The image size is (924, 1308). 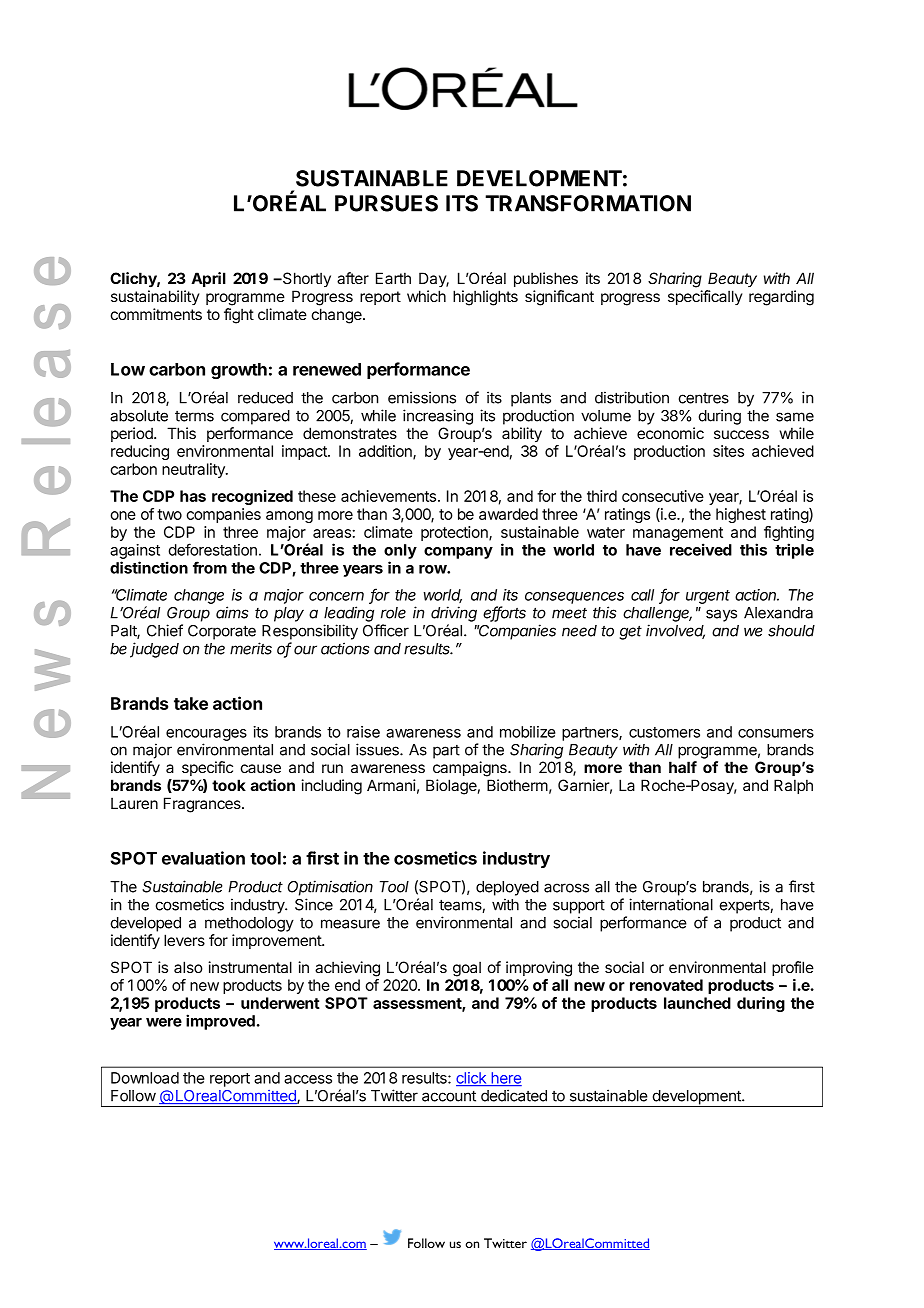 What do you see at coordinates (386, 203) in the screenshot?
I see `PURSUES` at bounding box center [386, 203].
